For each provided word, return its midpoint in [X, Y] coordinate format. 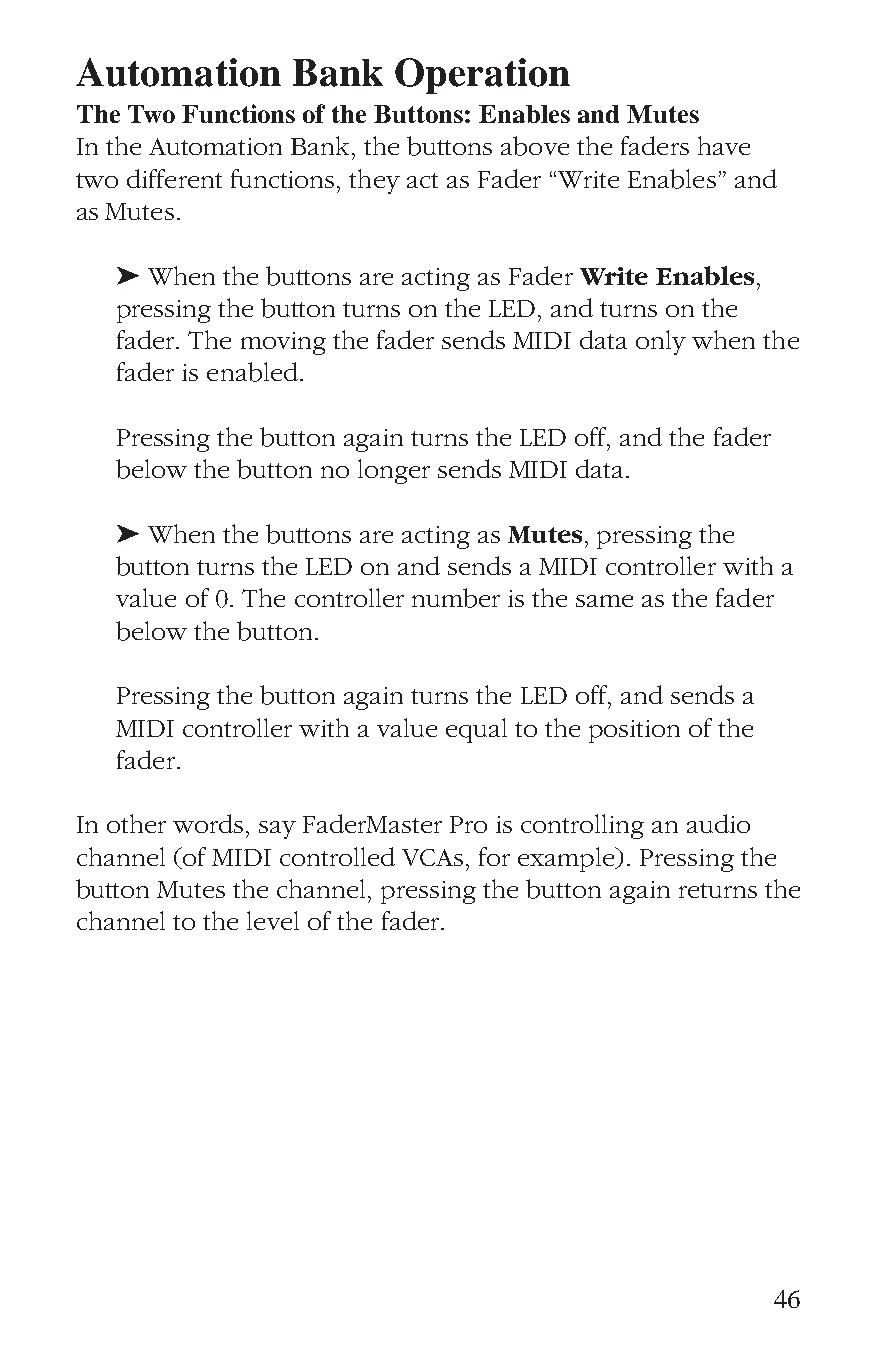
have [724, 145]
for [494, 856]
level [273, 920]
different [174, 178]
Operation [482, 76]
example [568, 859]
